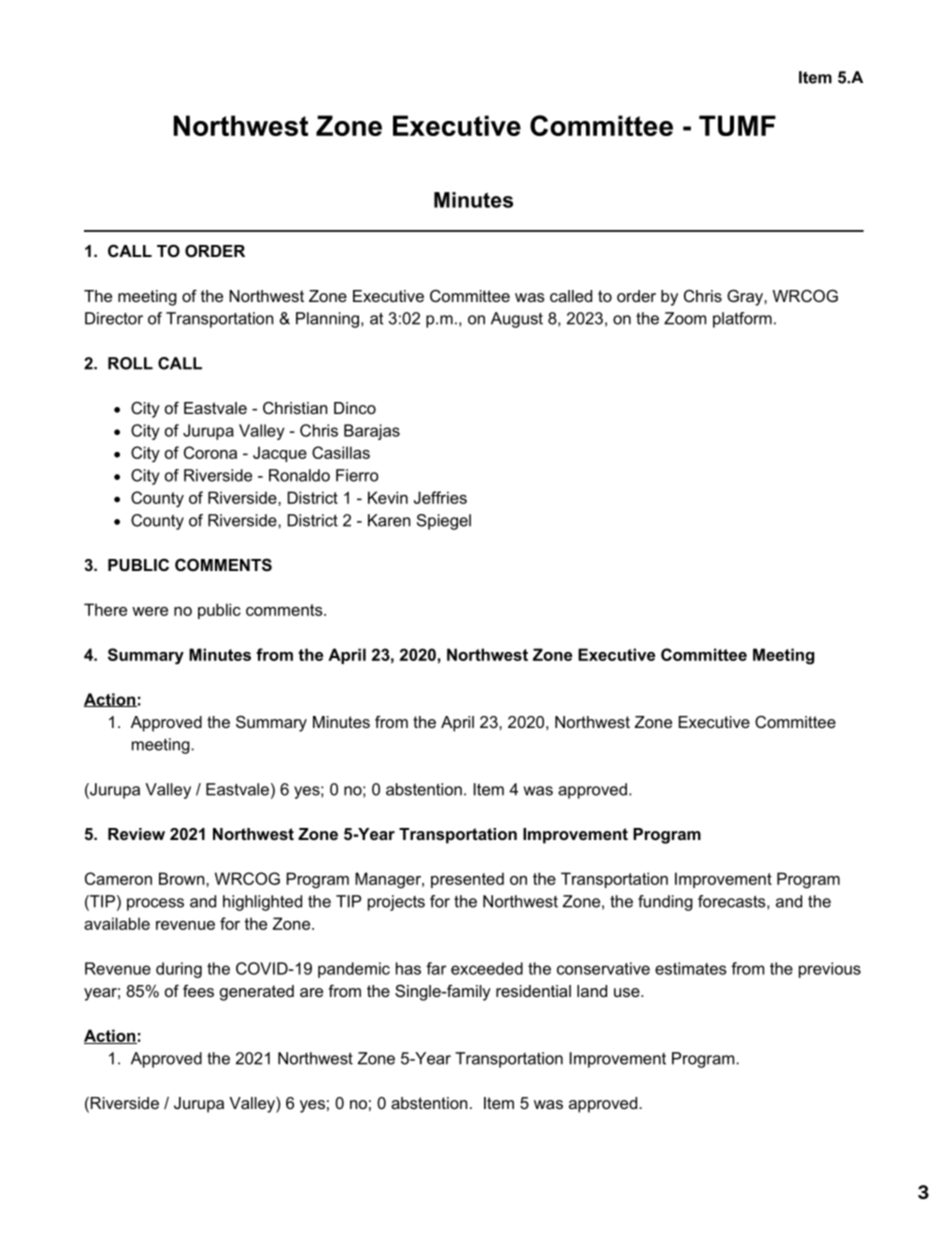 This image has width=952, height=1233. What do you see at coordinates (114, 318) in the image?
I see `Director` at bounding box center [114, 318].
